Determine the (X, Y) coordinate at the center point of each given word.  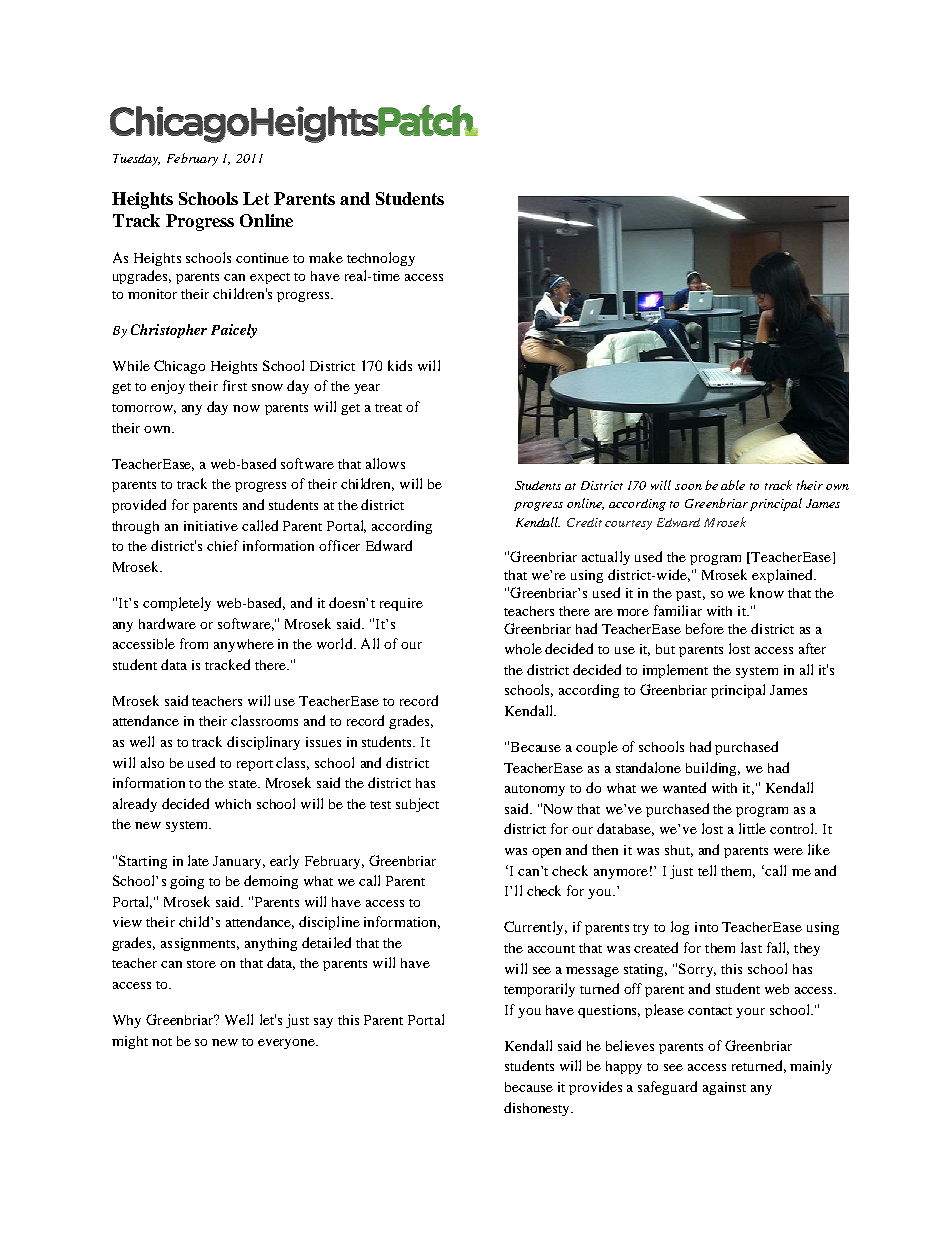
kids (400, 365)
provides (595, 1088)
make (326, 257)
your (750, 1013)
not (162, 1042)
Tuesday (136, 160)
